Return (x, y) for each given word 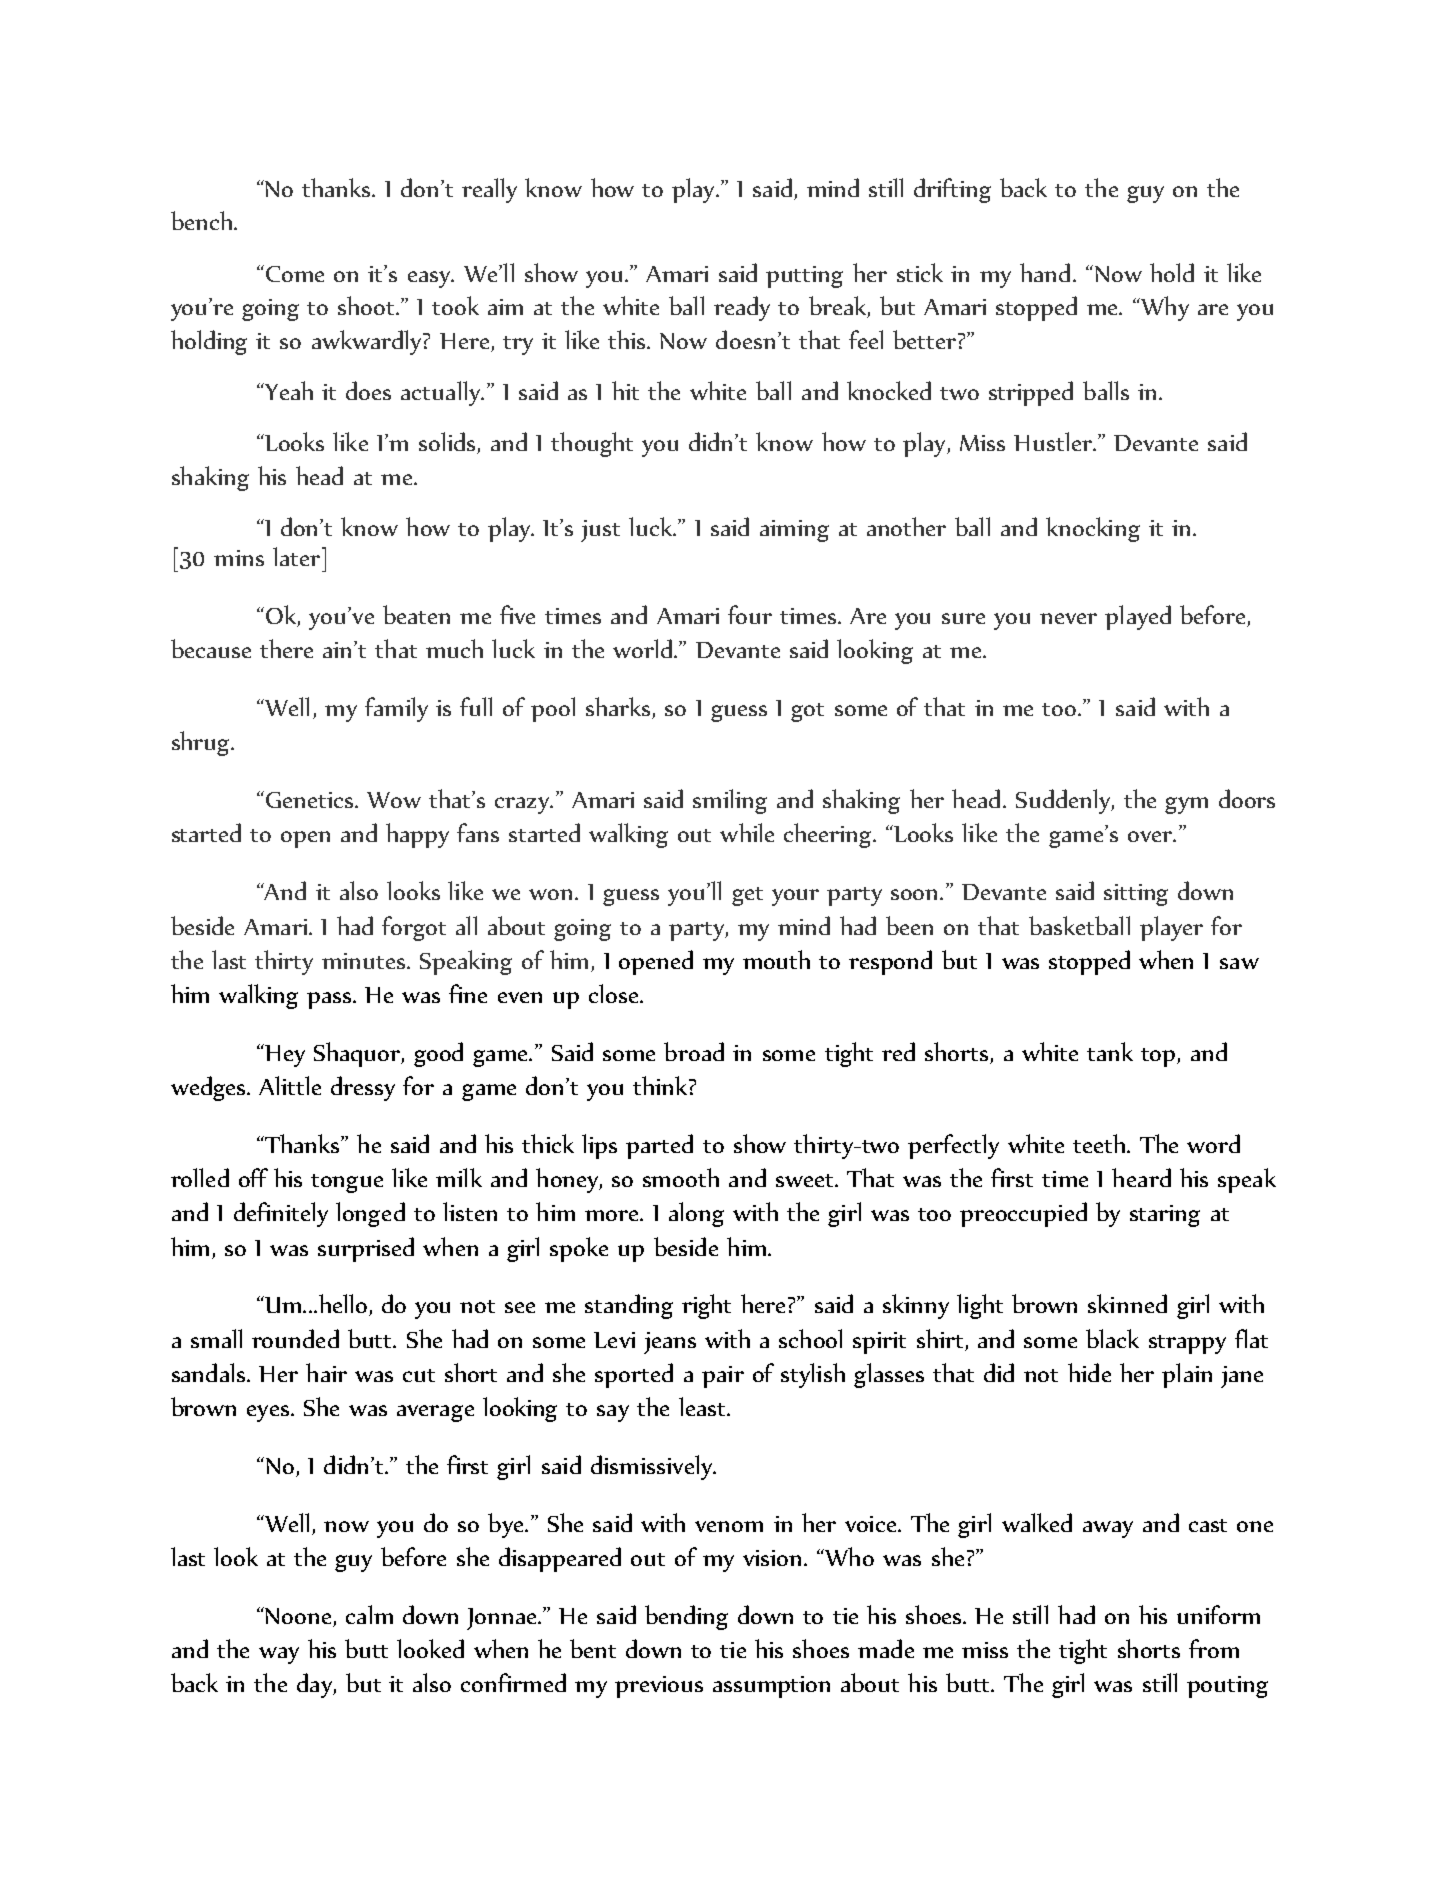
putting (804, 277)
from (1214, 1648)
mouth (776, 959)
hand (1045, 272)
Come (295, 274)
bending (686, 1617)
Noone (299, 1617)
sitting (1136, 895)
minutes (365, 961)
